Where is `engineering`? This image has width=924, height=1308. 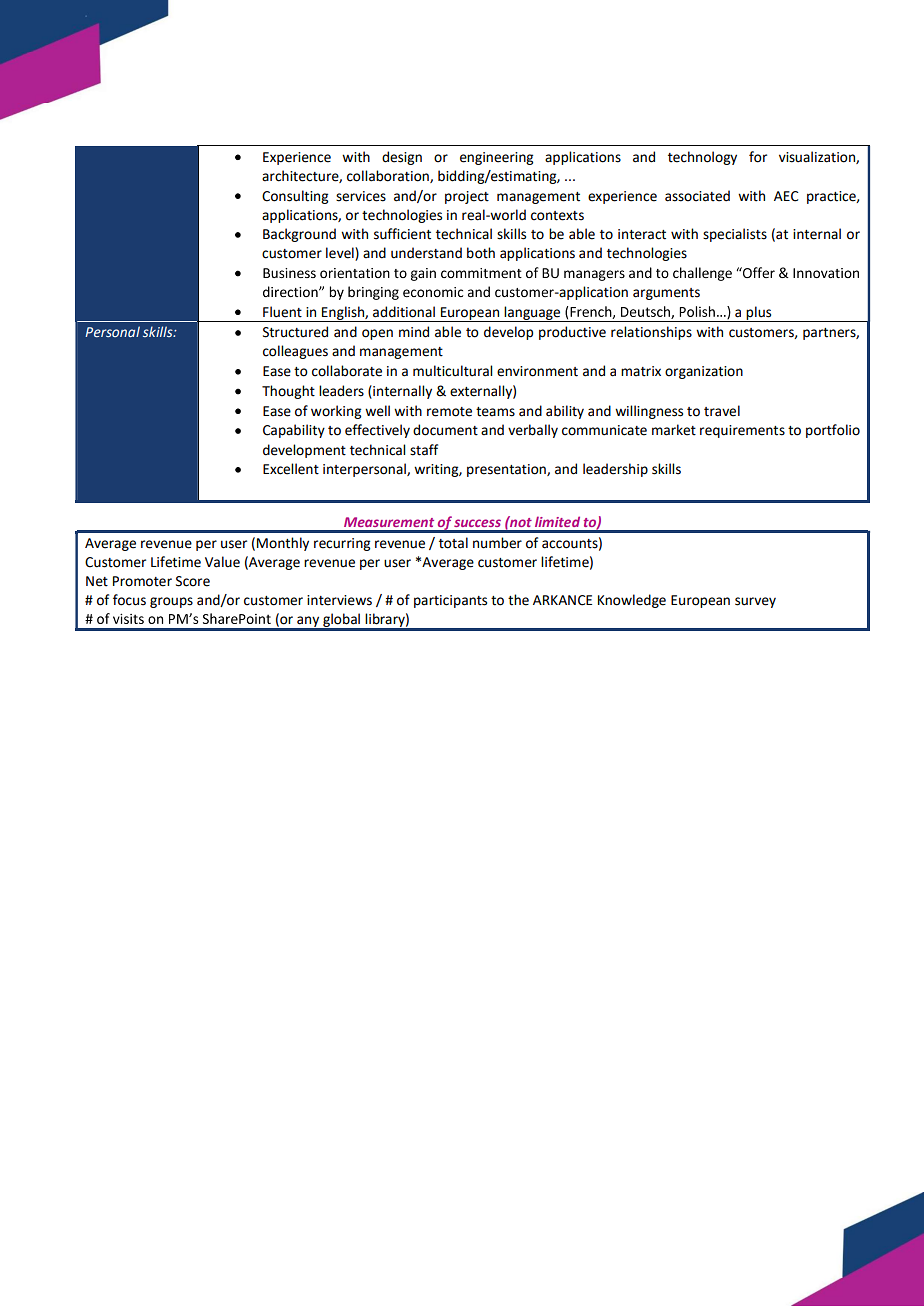 engineering is located at coordinates (496, 158).
